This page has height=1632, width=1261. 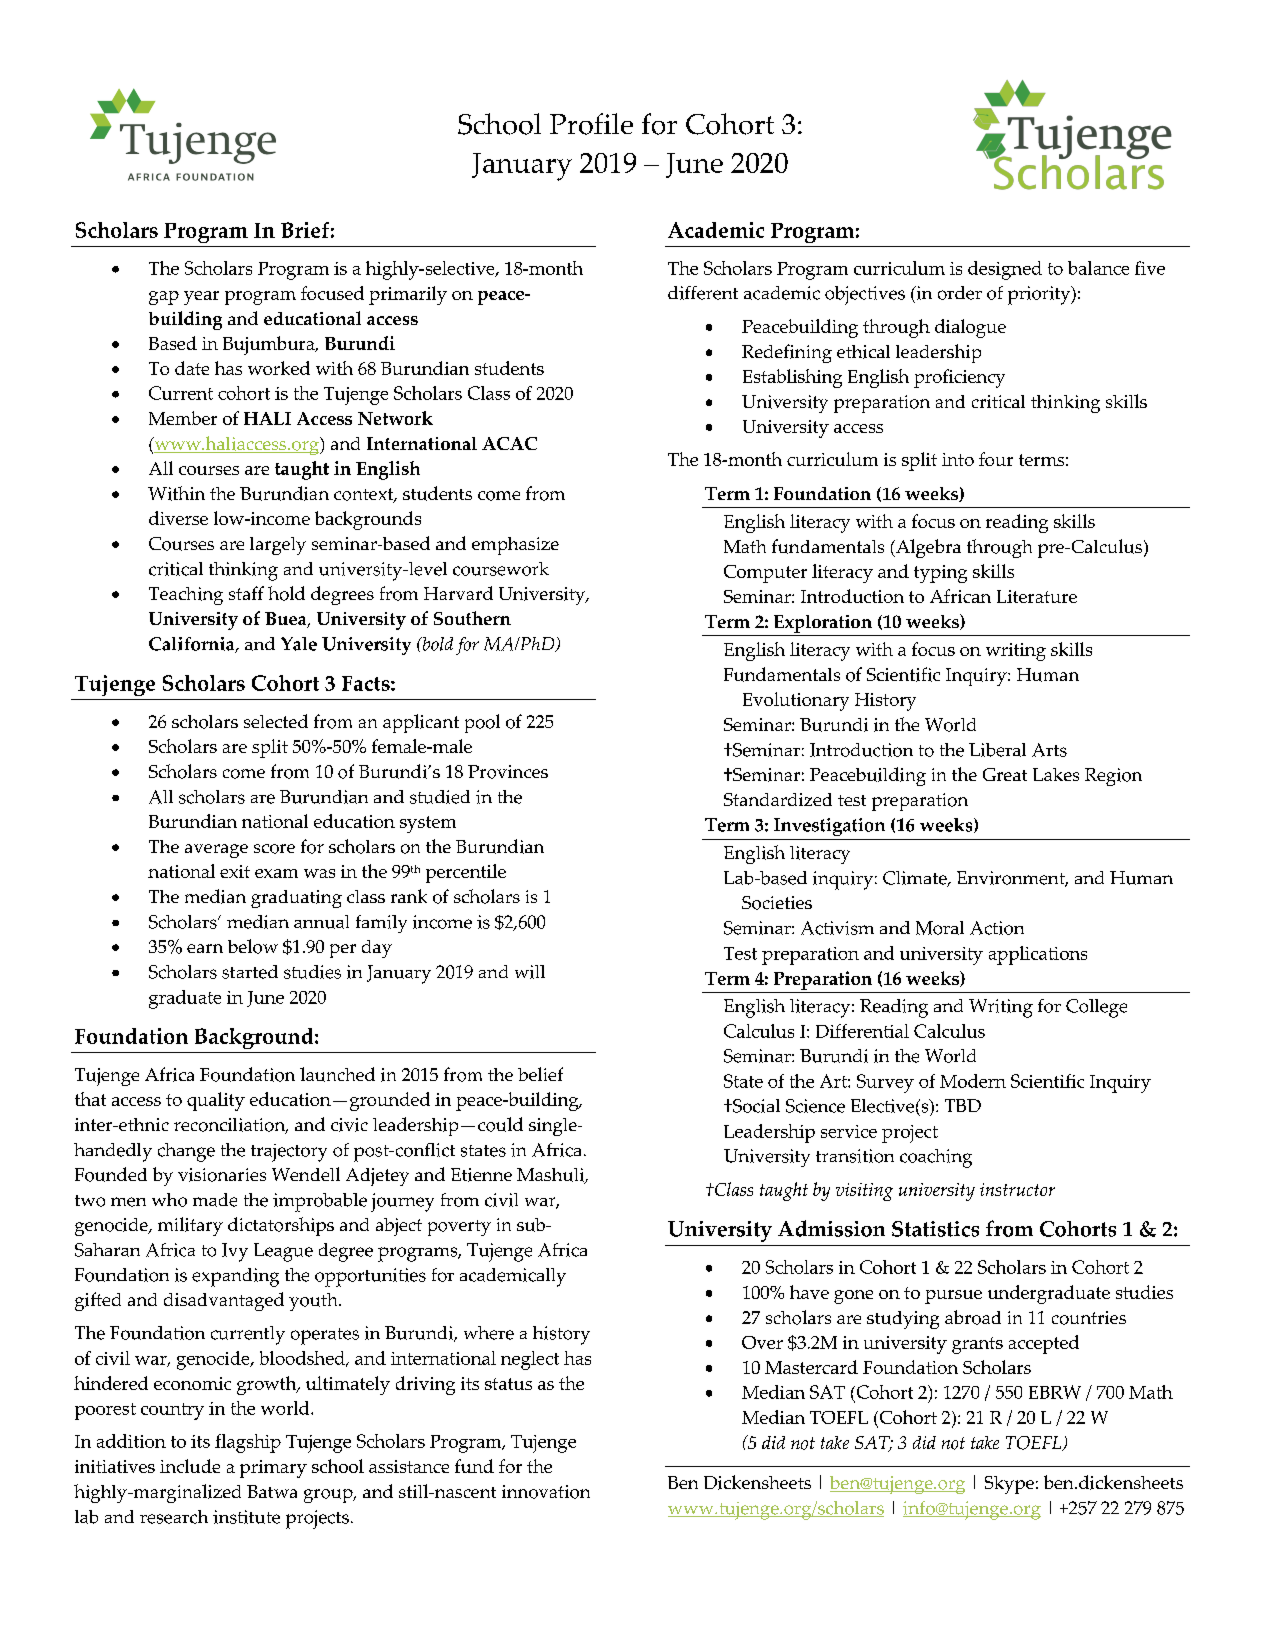 What do you see at coordinates (190, 1466) in the page?
I see `include` at bounding box center [190, 1466].
